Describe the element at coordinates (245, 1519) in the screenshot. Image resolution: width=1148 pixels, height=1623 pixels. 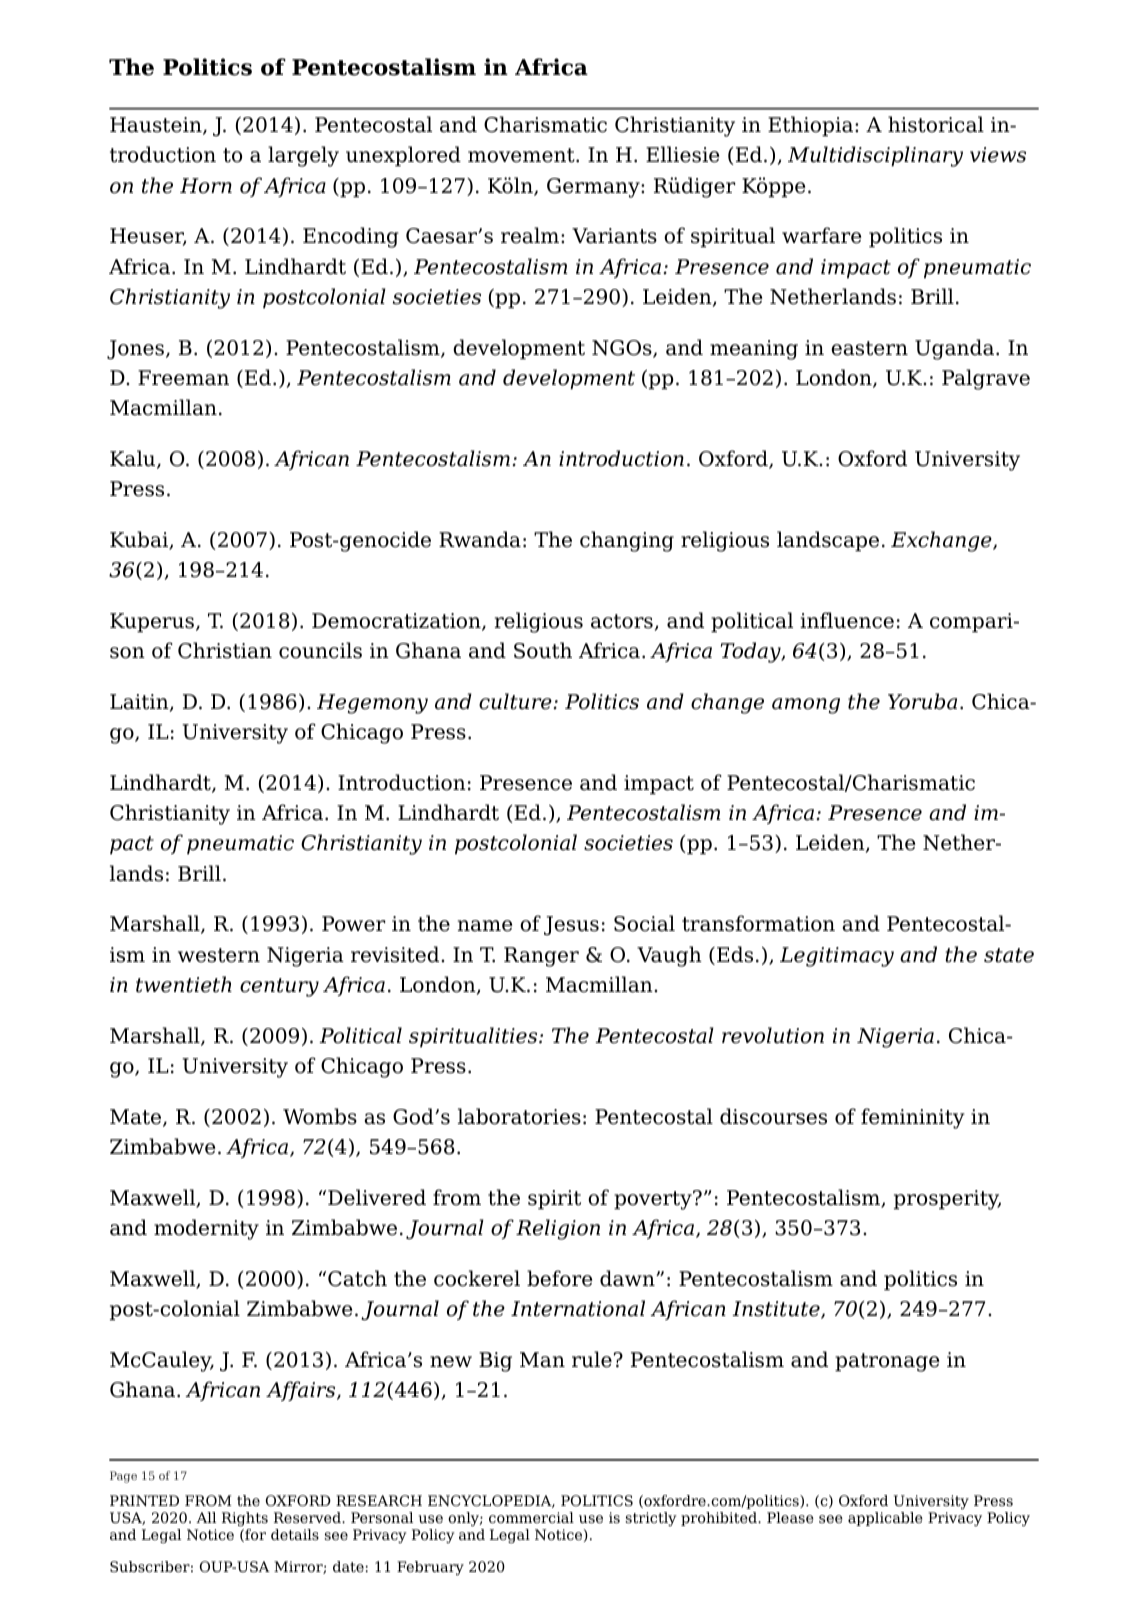
I see `Rights` at that location.
